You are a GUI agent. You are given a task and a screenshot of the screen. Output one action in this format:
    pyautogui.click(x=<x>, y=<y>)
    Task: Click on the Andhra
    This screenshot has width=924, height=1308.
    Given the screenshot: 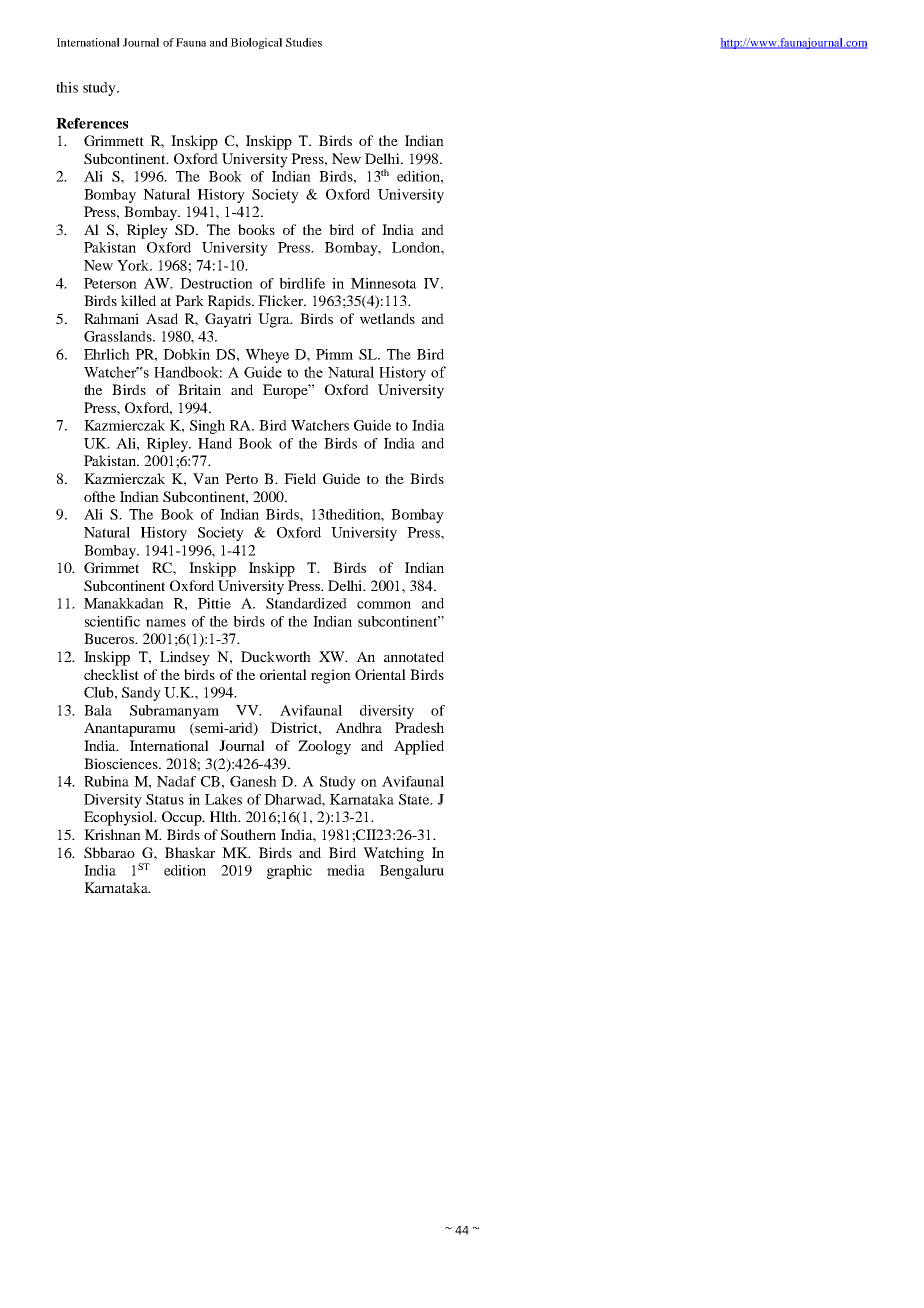 What is the action you would take?
    pyautogui.click(x=358, y=727)
